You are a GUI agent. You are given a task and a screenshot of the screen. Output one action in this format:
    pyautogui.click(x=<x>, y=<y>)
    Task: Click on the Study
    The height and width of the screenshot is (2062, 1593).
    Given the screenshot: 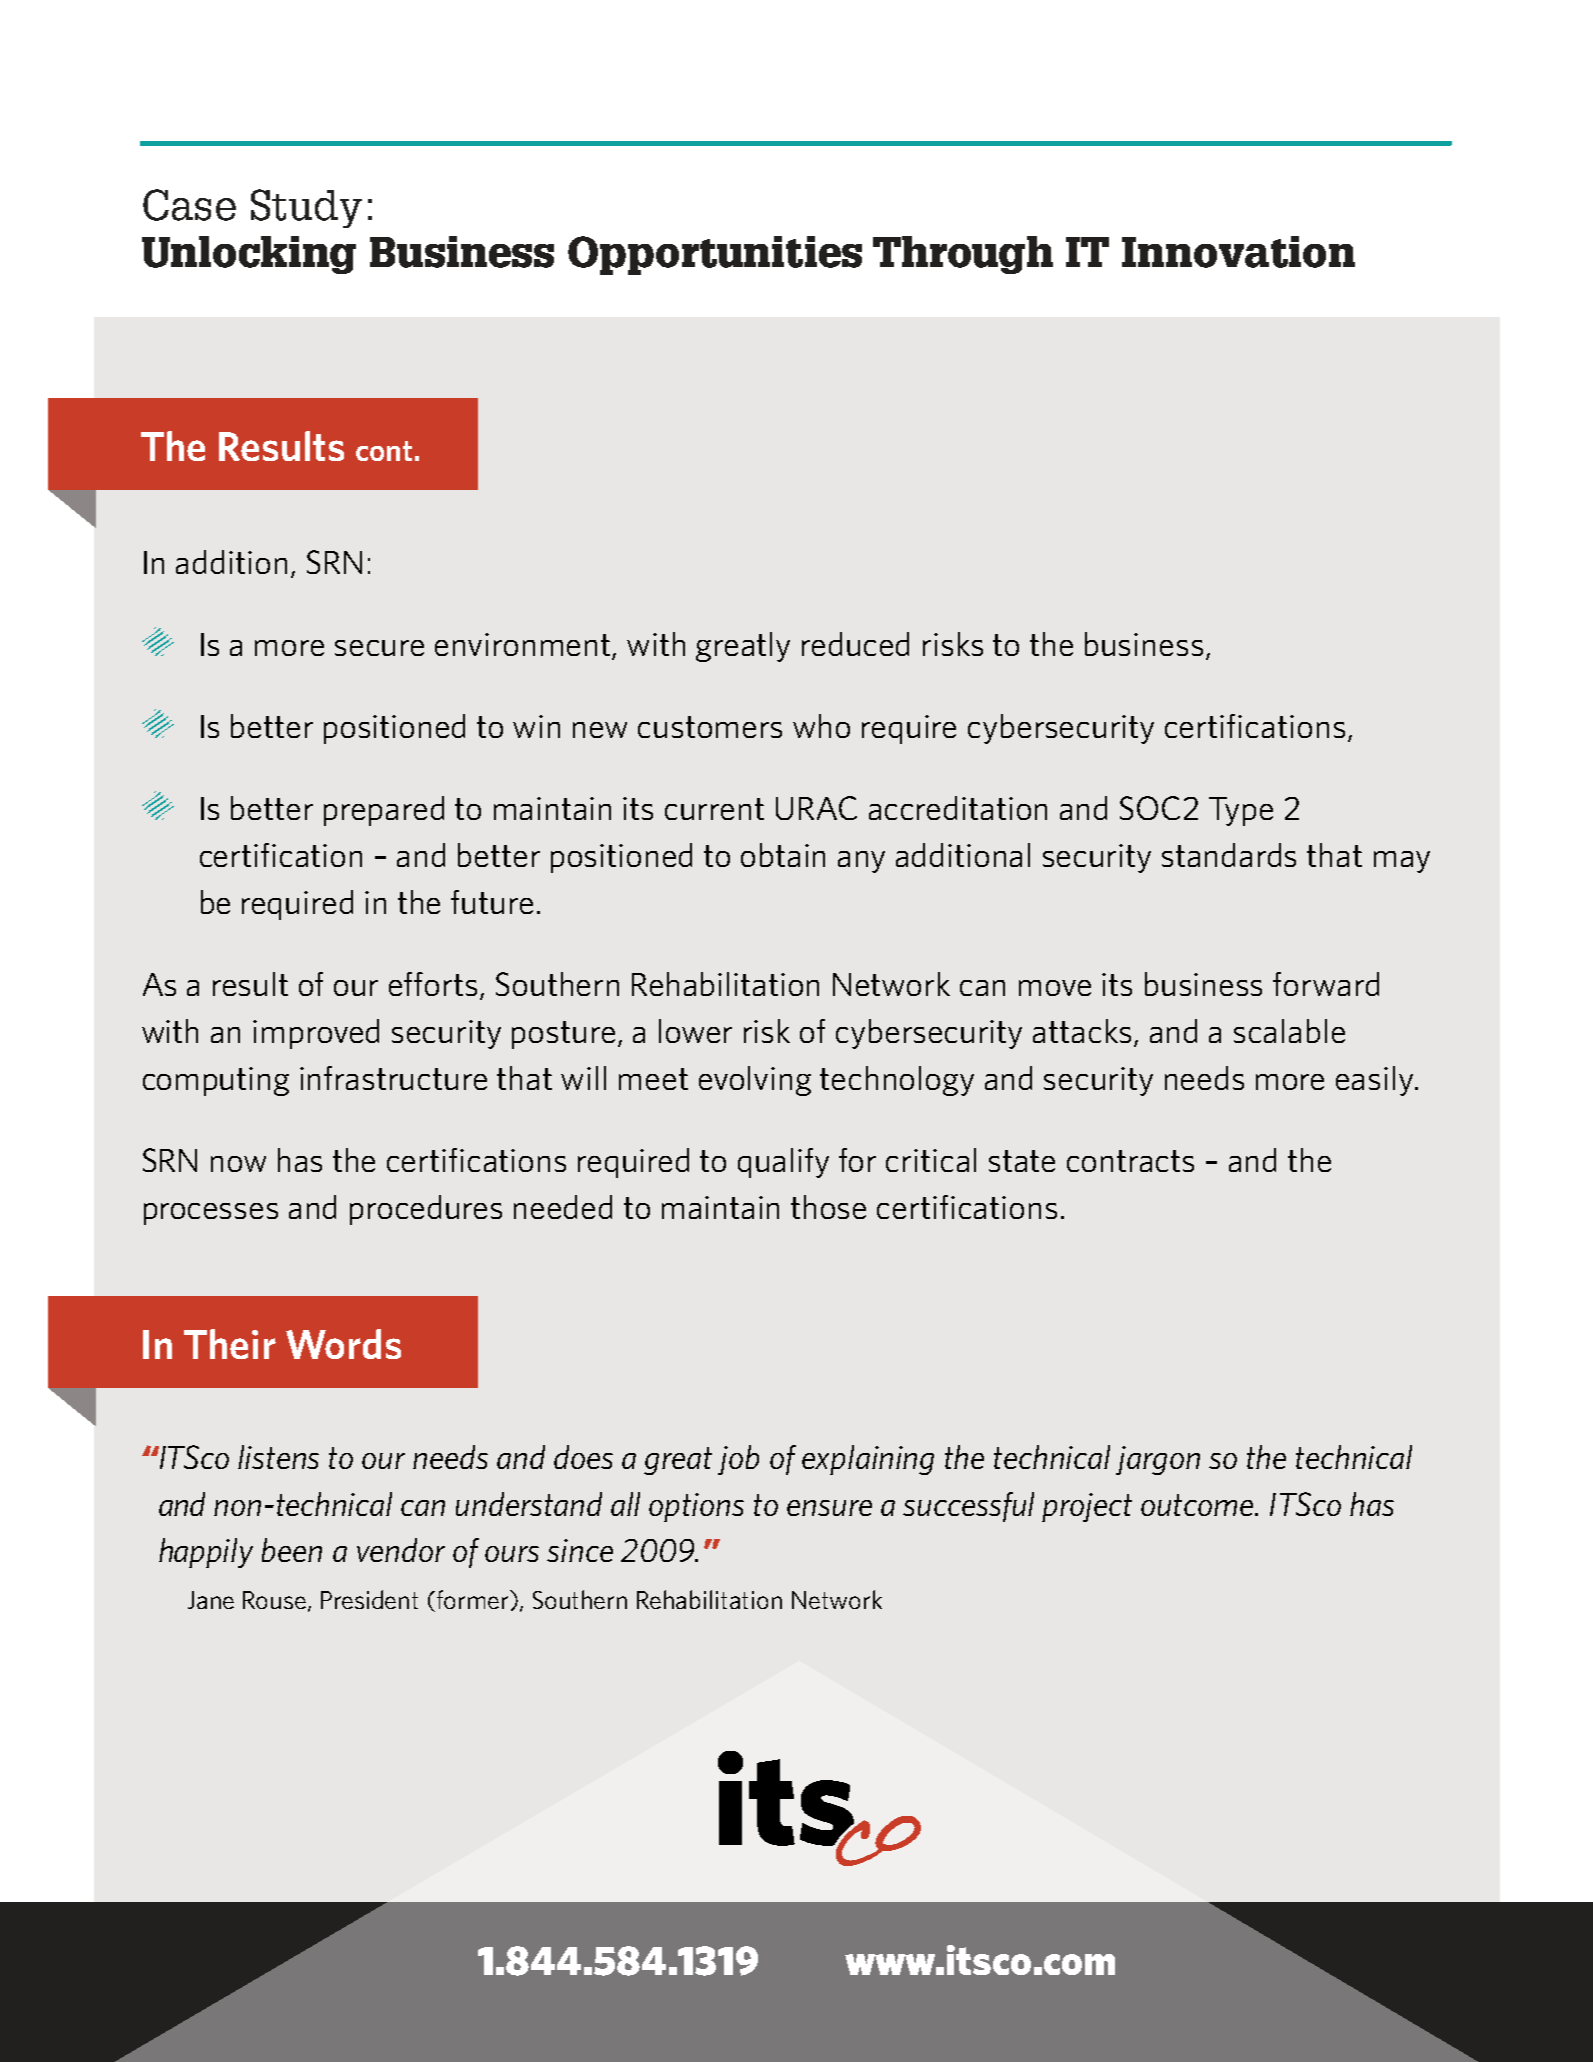 What is the action you would take?
    pyautogui.click(x=306, y=208)
